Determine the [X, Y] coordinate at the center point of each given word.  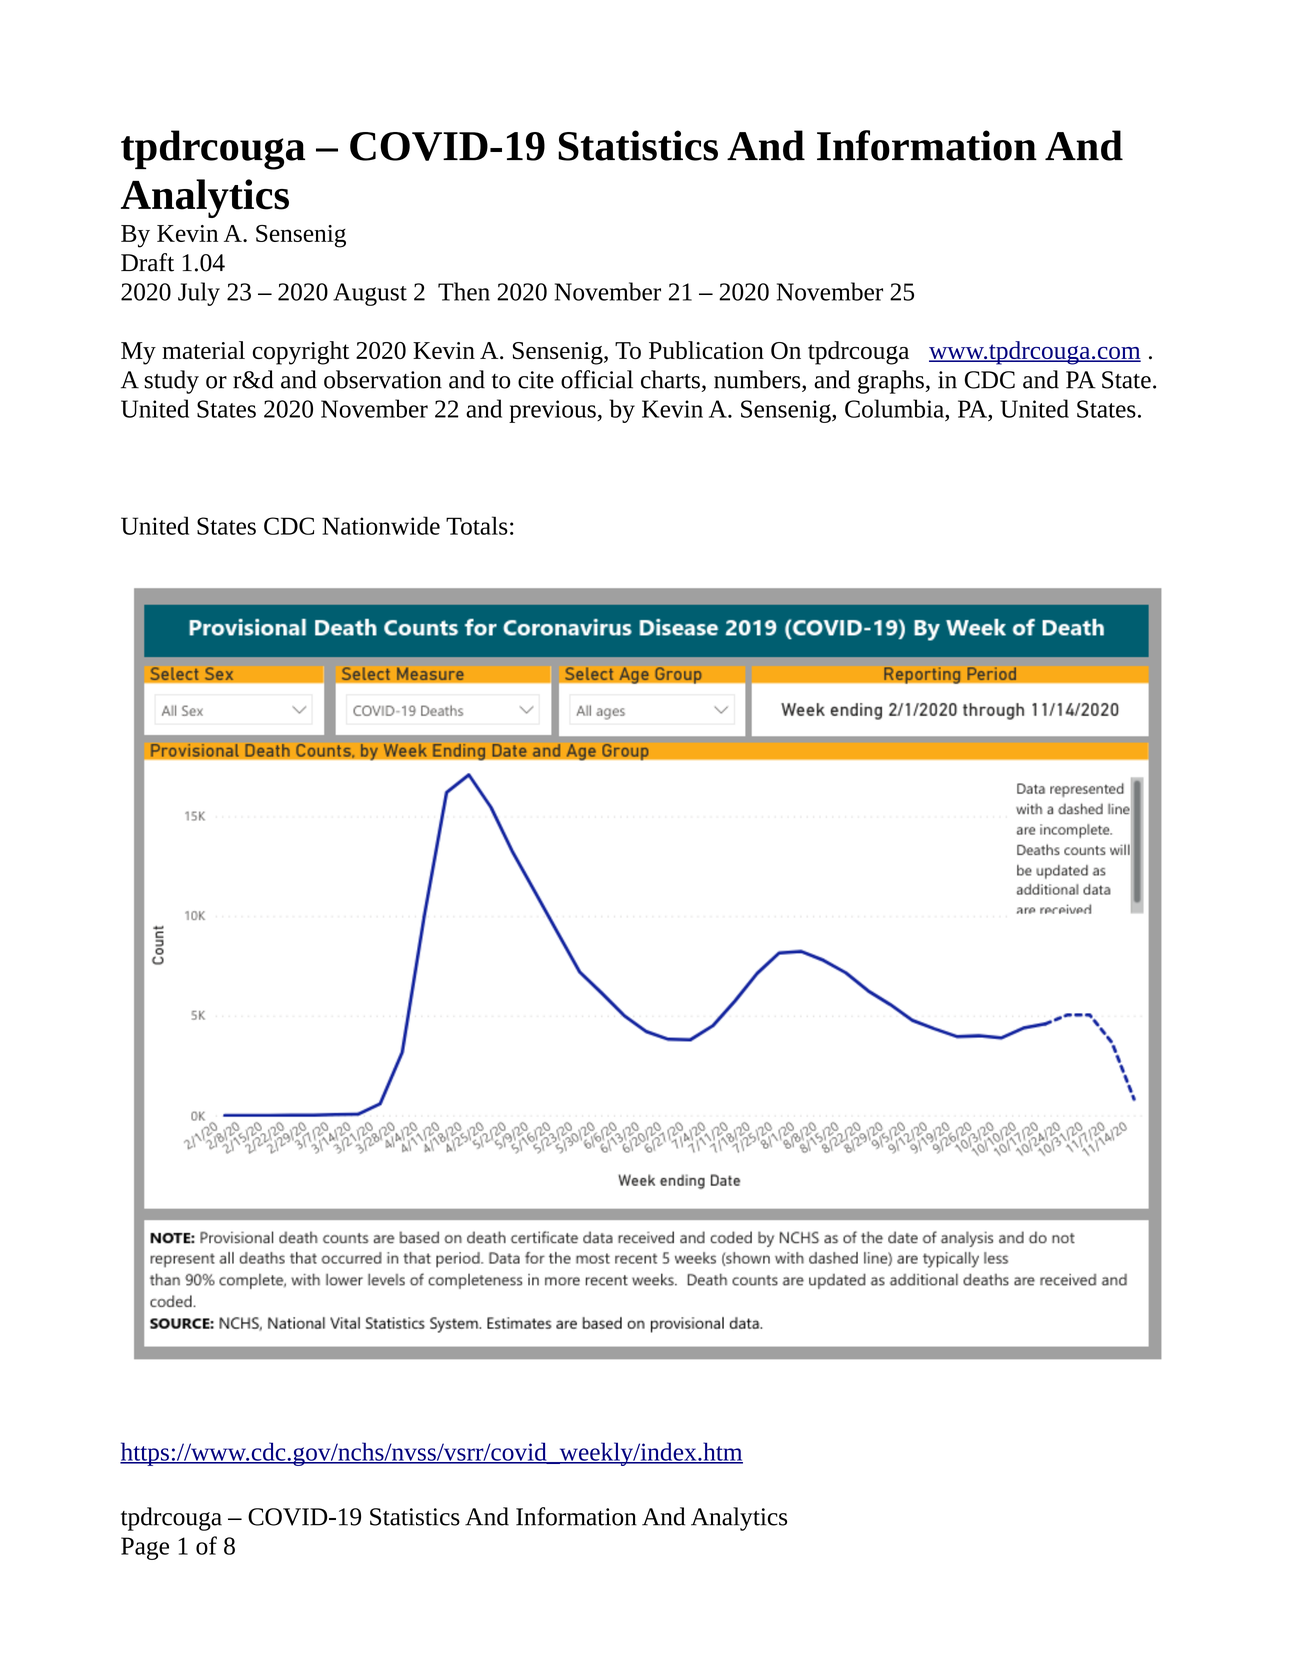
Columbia [895, 408]
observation [383, 379]
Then [464, 291]
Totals [477, 525]
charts [670, 379]
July [199, 294]
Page [145, 1548]
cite [536, 380]
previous [553, 411]
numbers [758, 379]
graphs [892, 382]
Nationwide [381, 525]
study [171, 382]
